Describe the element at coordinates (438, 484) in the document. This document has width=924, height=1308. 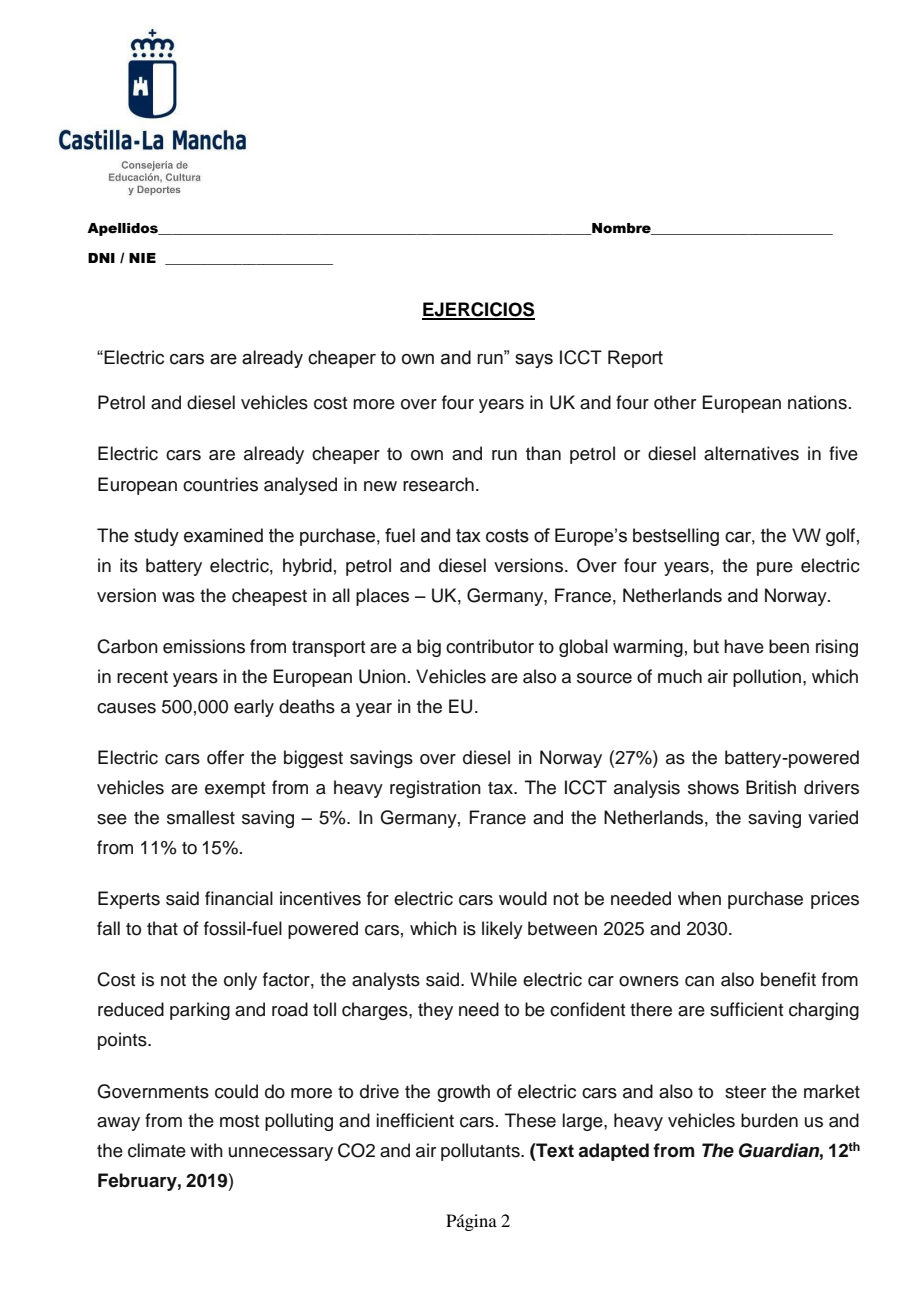
I see `research` at that location.
